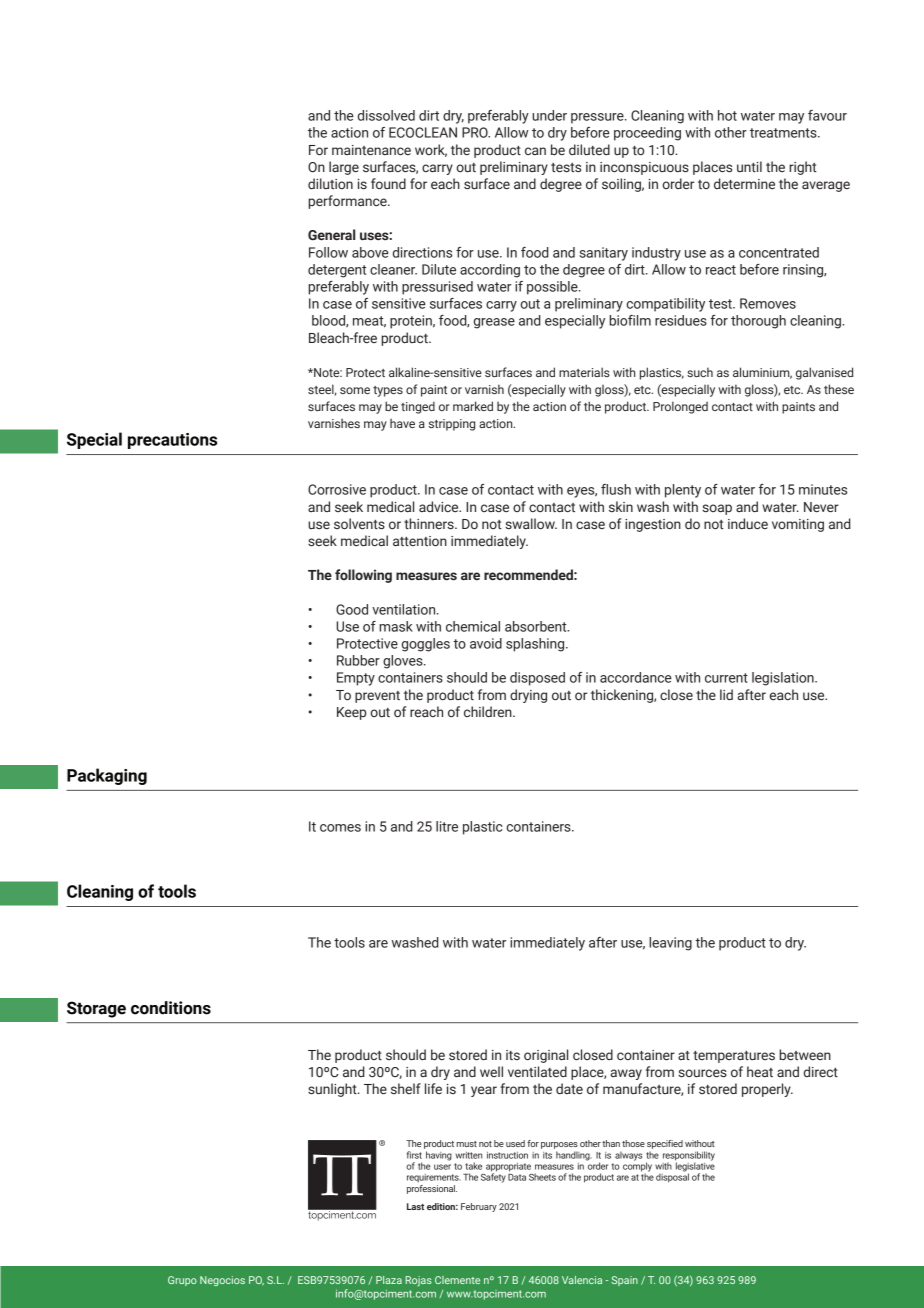 The image size is (924, 1308). What do you see at coordinates (172, 441) in the image?
I see `precautions` at bounding box center [172, 441].
